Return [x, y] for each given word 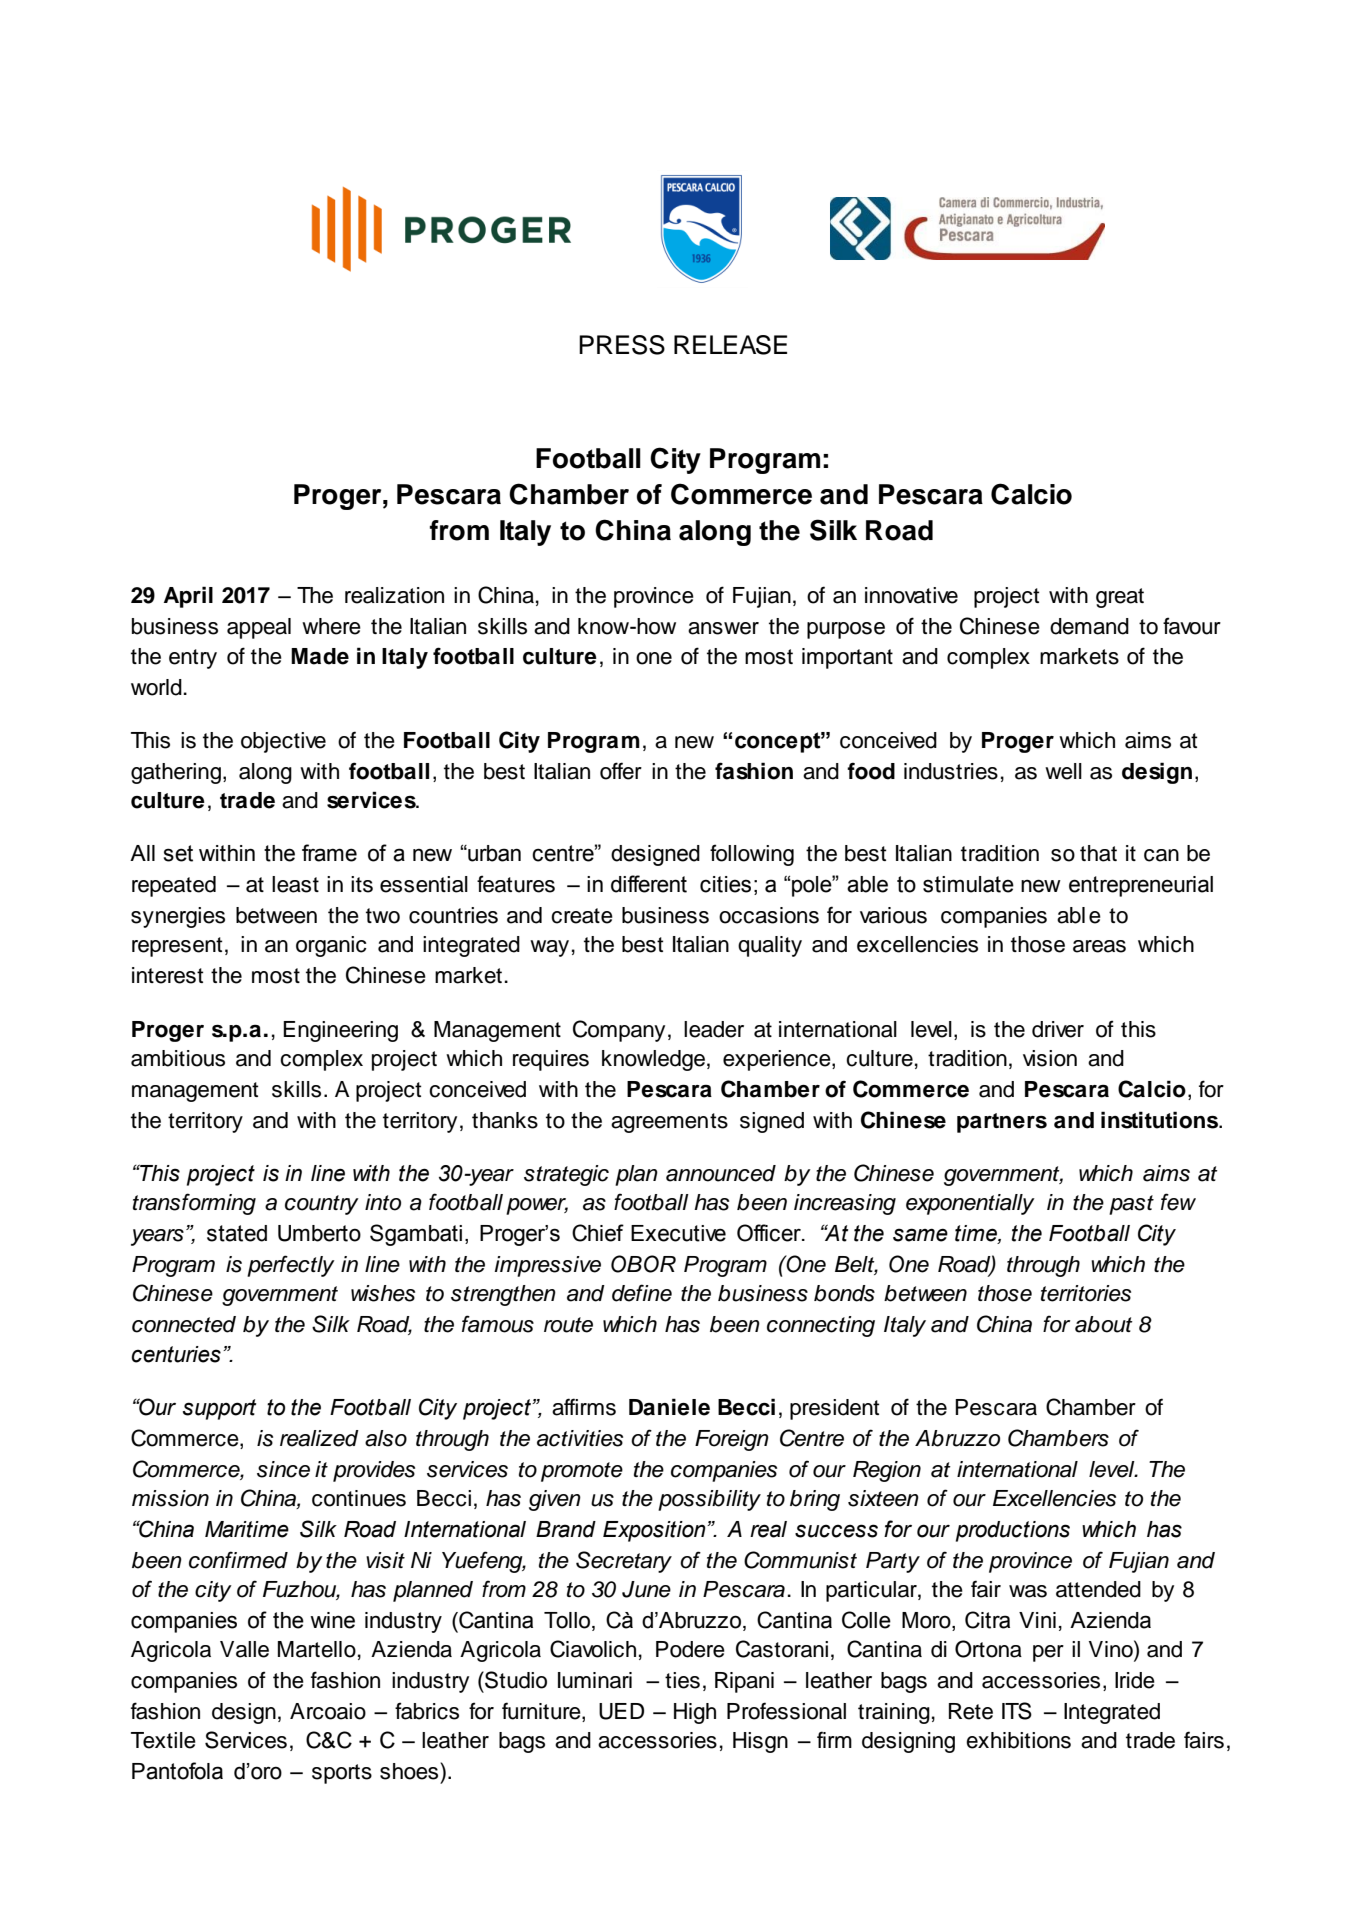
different [649, 884]
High [695, 1713]
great [1120, 598]
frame [329, 853]
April [188, 597]
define [642, 1293]
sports [342, 1774]
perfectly [291, 1266]
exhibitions [1018, 1740]
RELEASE [730, 345]
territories [1086, 1293]
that [1098, 853]
